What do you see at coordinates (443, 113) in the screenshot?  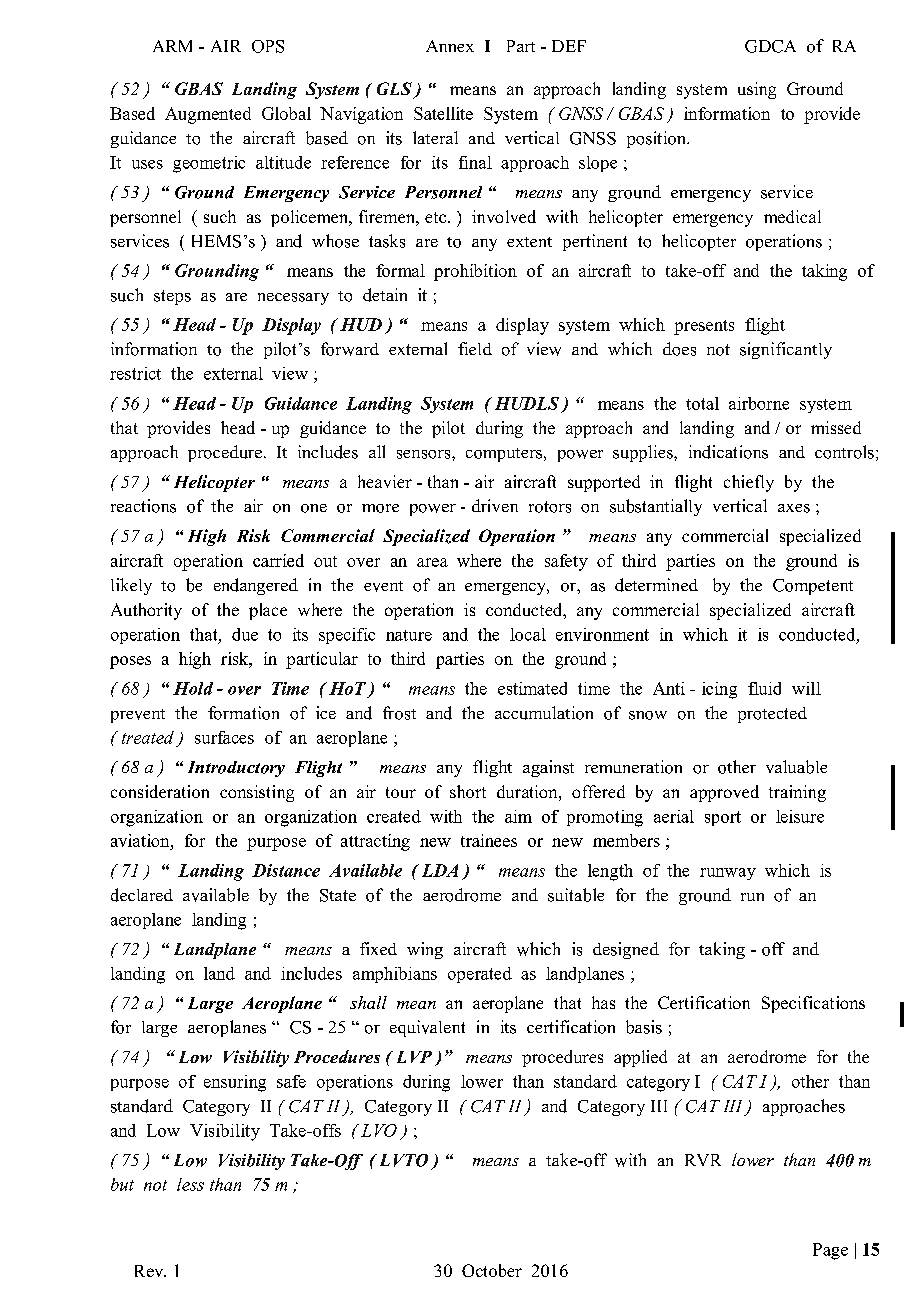 I see `Satellite` at bounding box center [443, 113].
